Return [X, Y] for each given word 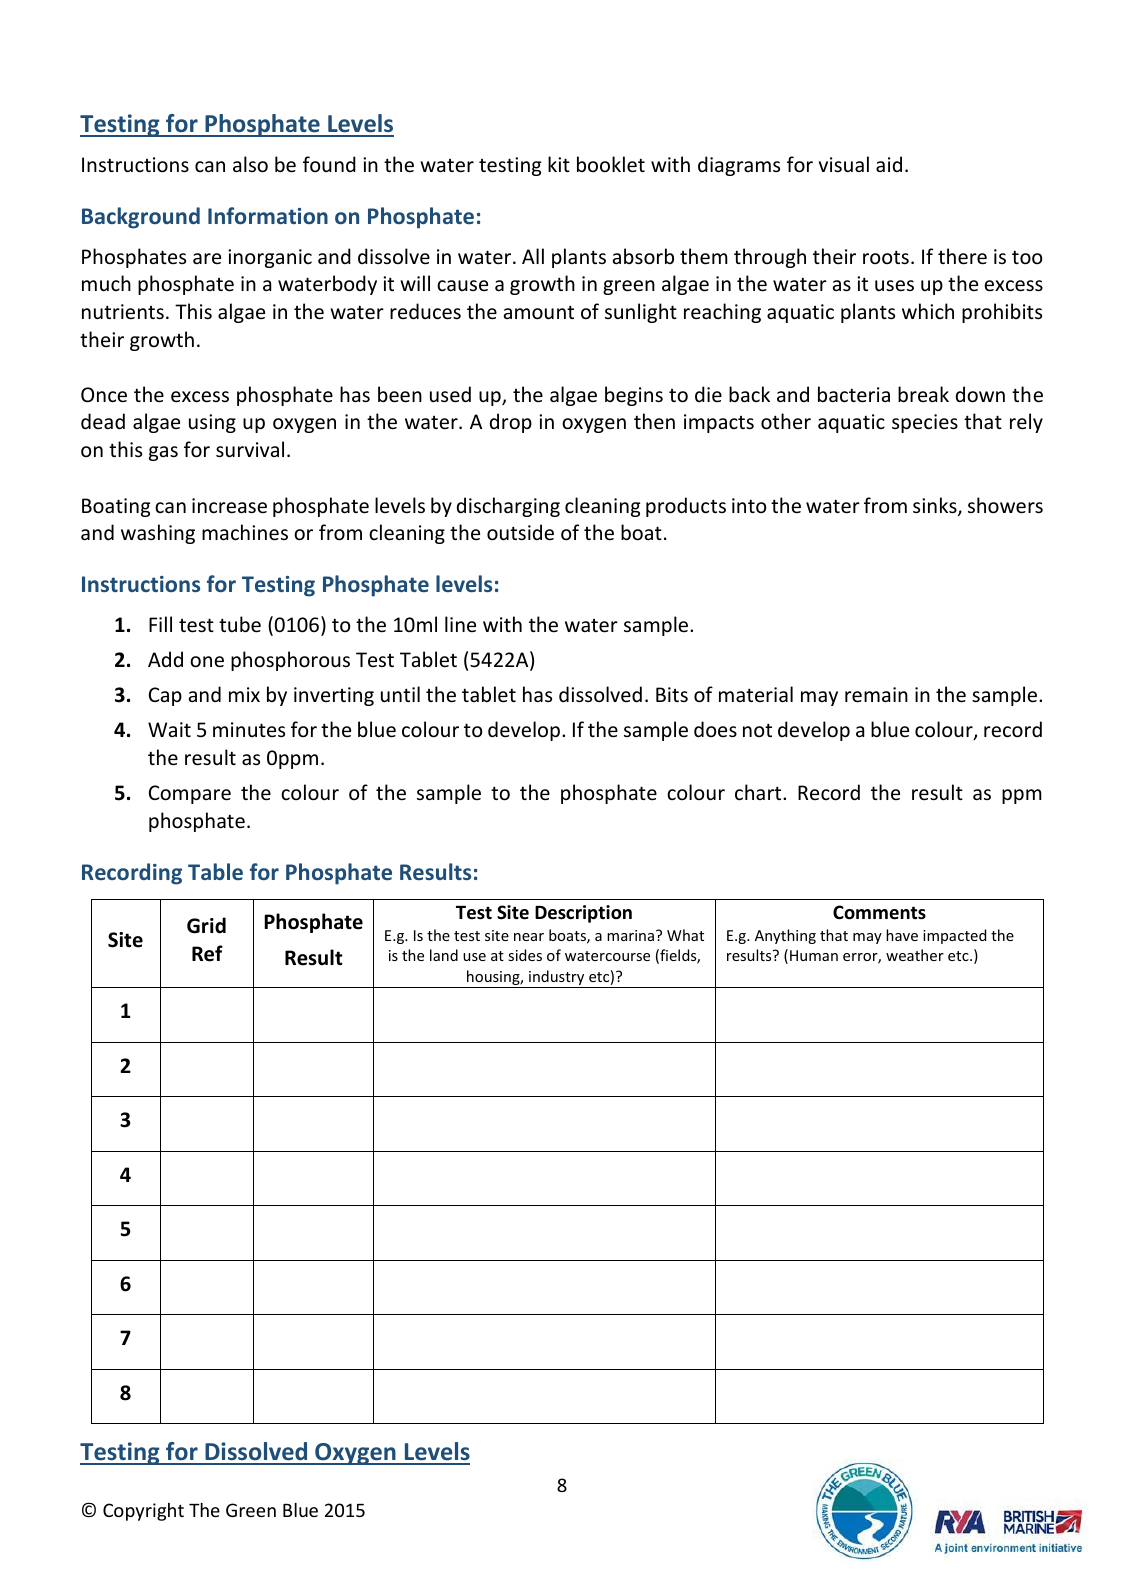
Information [268, 215]
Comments [879, 912]
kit [559, 164]
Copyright [143, 1512]
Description [583, 914]
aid [889, 164]
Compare [190, 794]
